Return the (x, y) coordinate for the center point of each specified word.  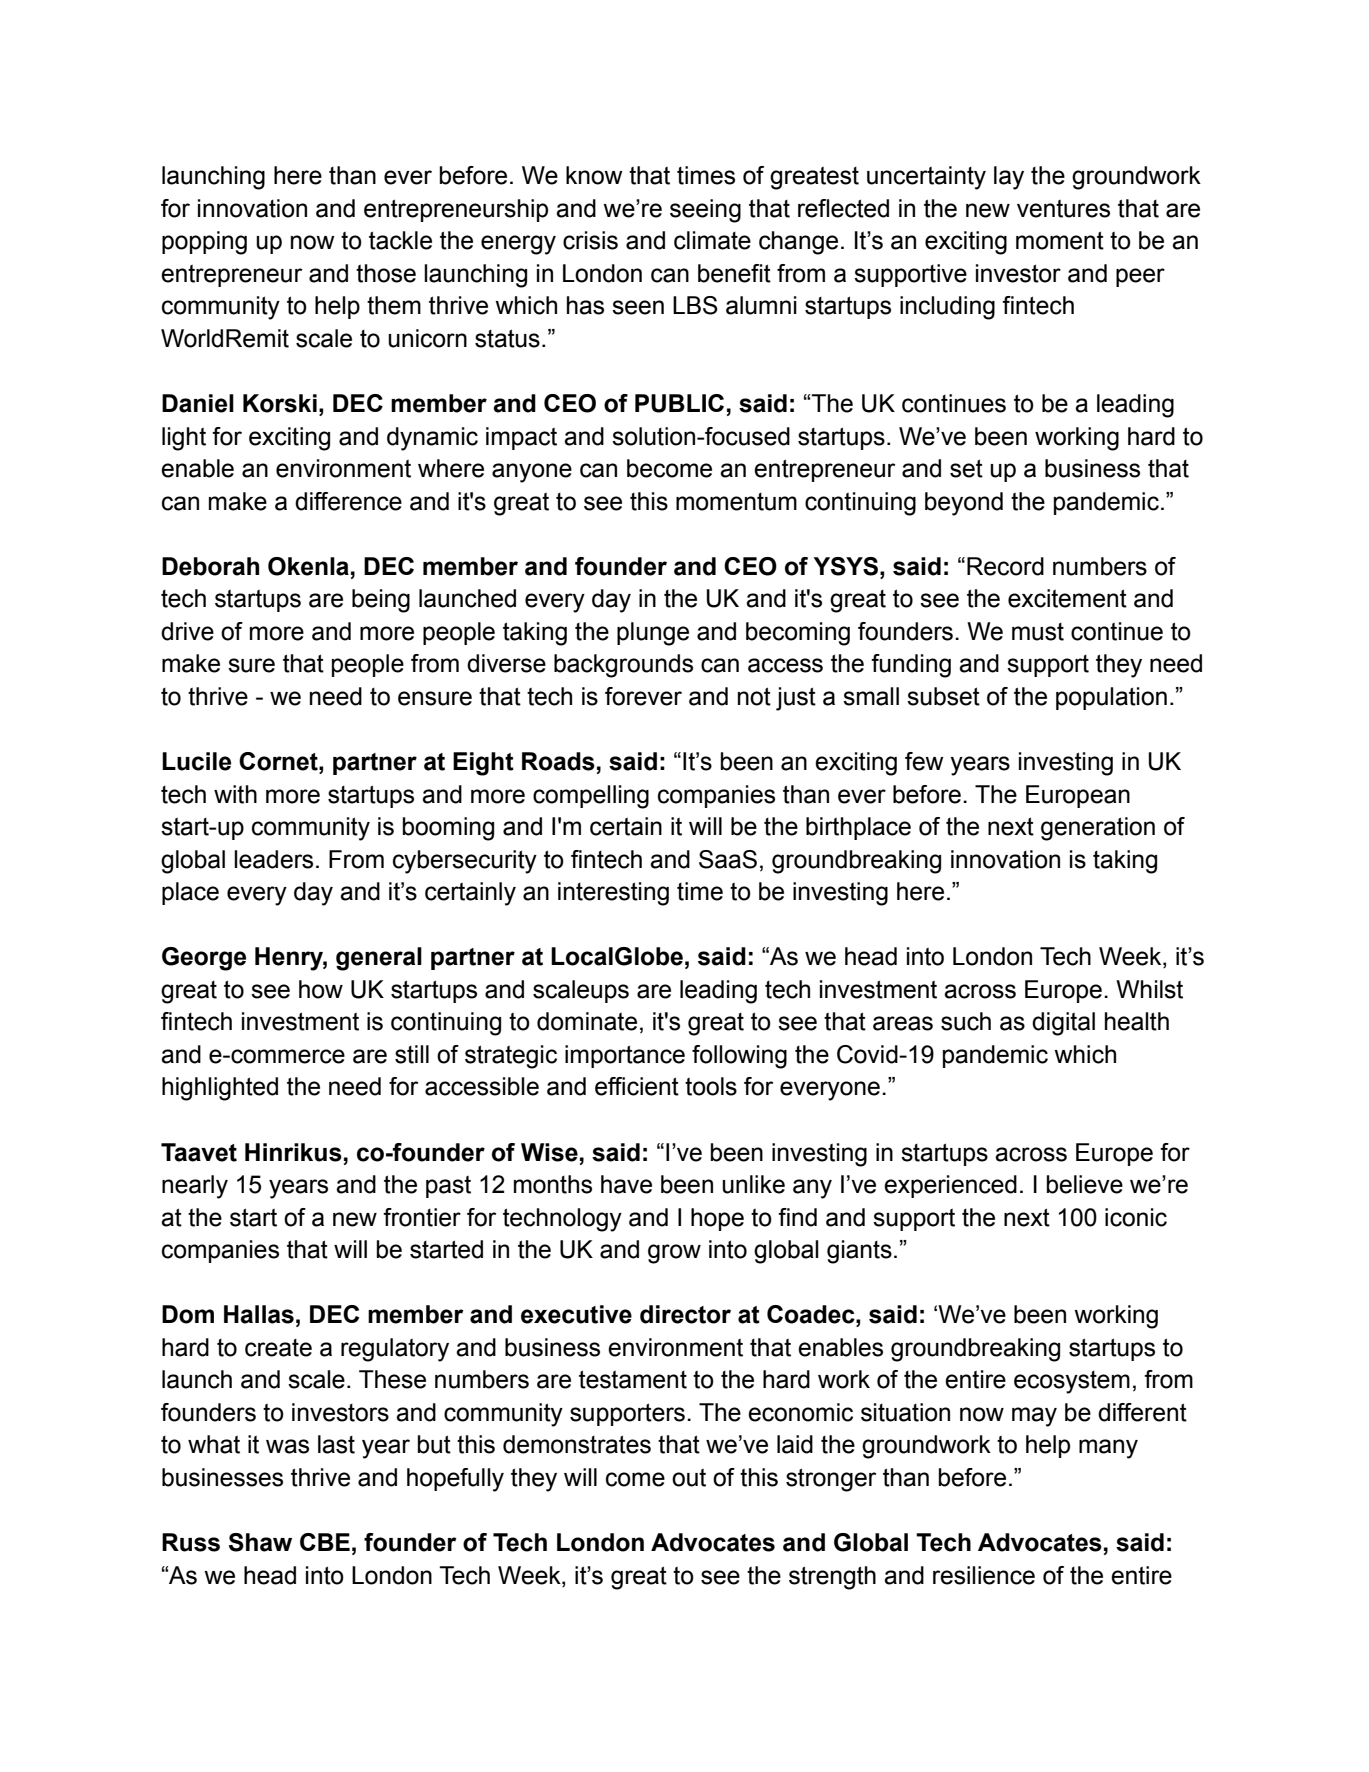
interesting (613, 894)
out (689, 1478)
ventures (1063, 209)
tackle (400, 240)
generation (1098, 829)
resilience (984, 1575)
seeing (705, 211)
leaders (273, 859)
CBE (325, 1542)
